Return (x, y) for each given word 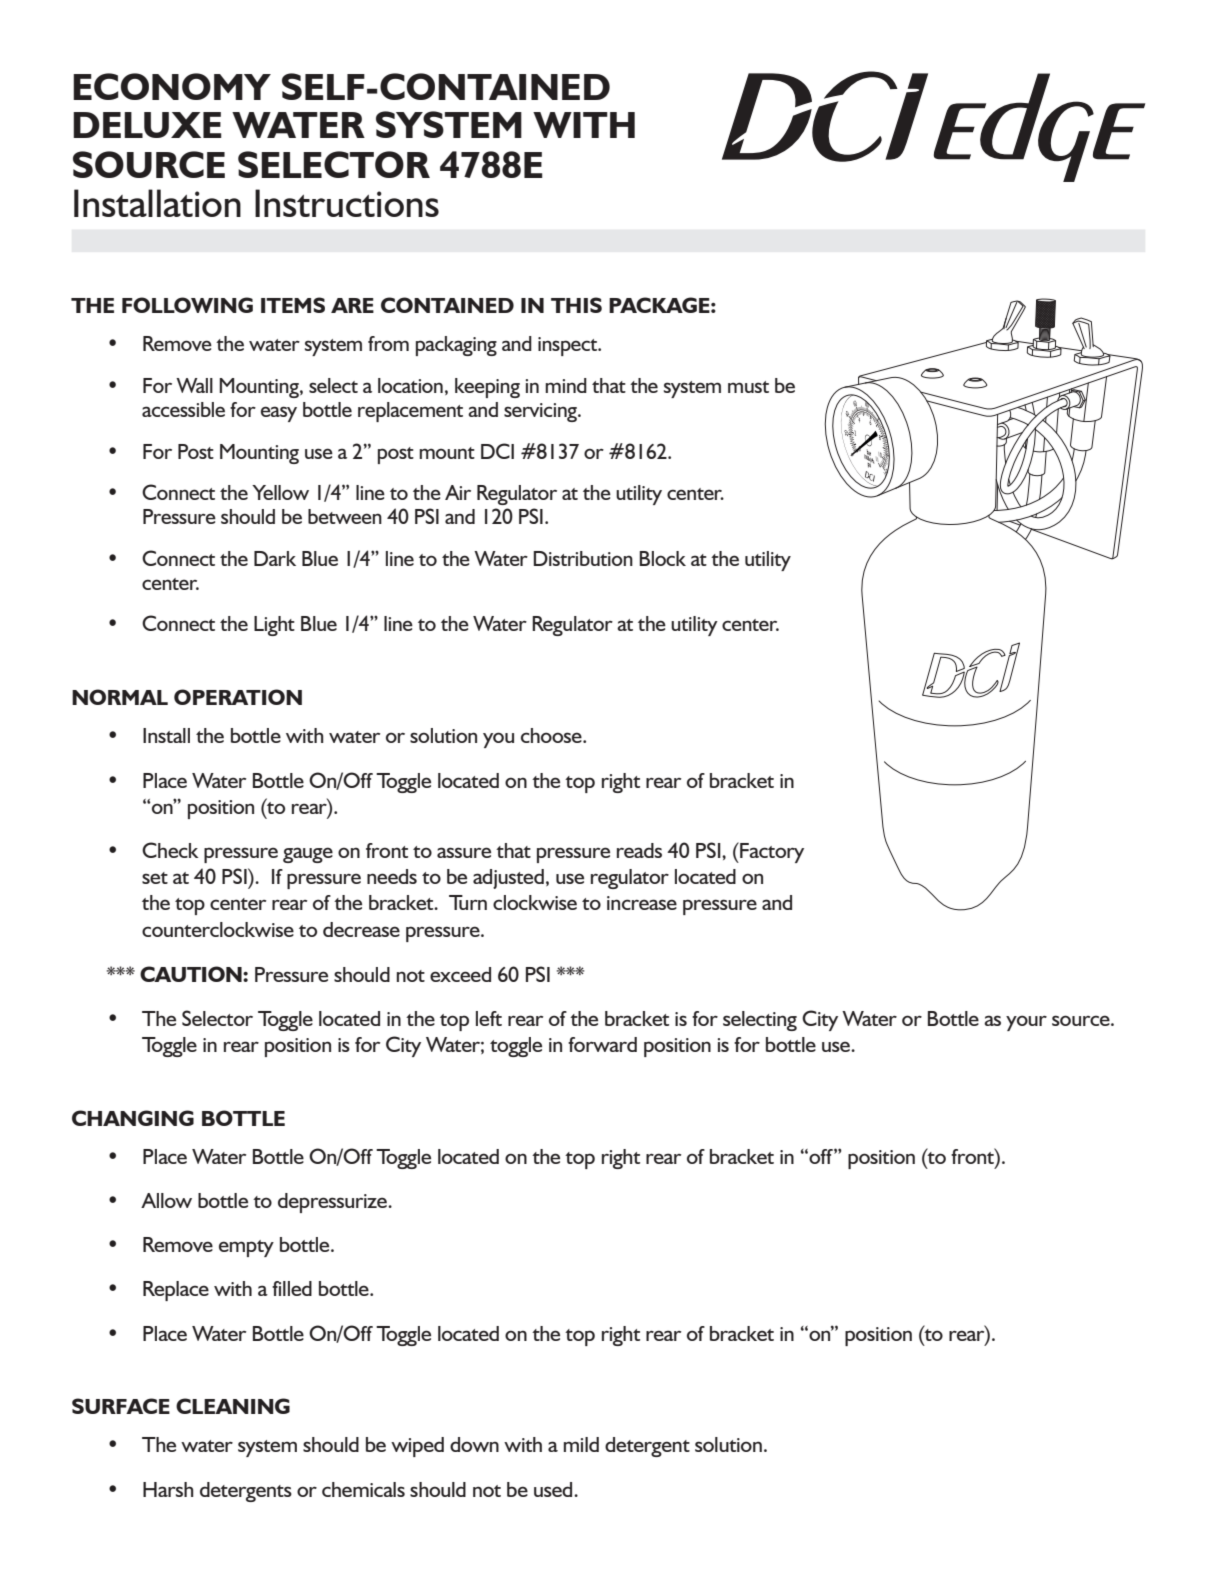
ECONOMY (172, 86)
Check (170, 850)
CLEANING (233, 1406)
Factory (771, 852)
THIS (576, 305)
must (748, 387)
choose (552, 735)
